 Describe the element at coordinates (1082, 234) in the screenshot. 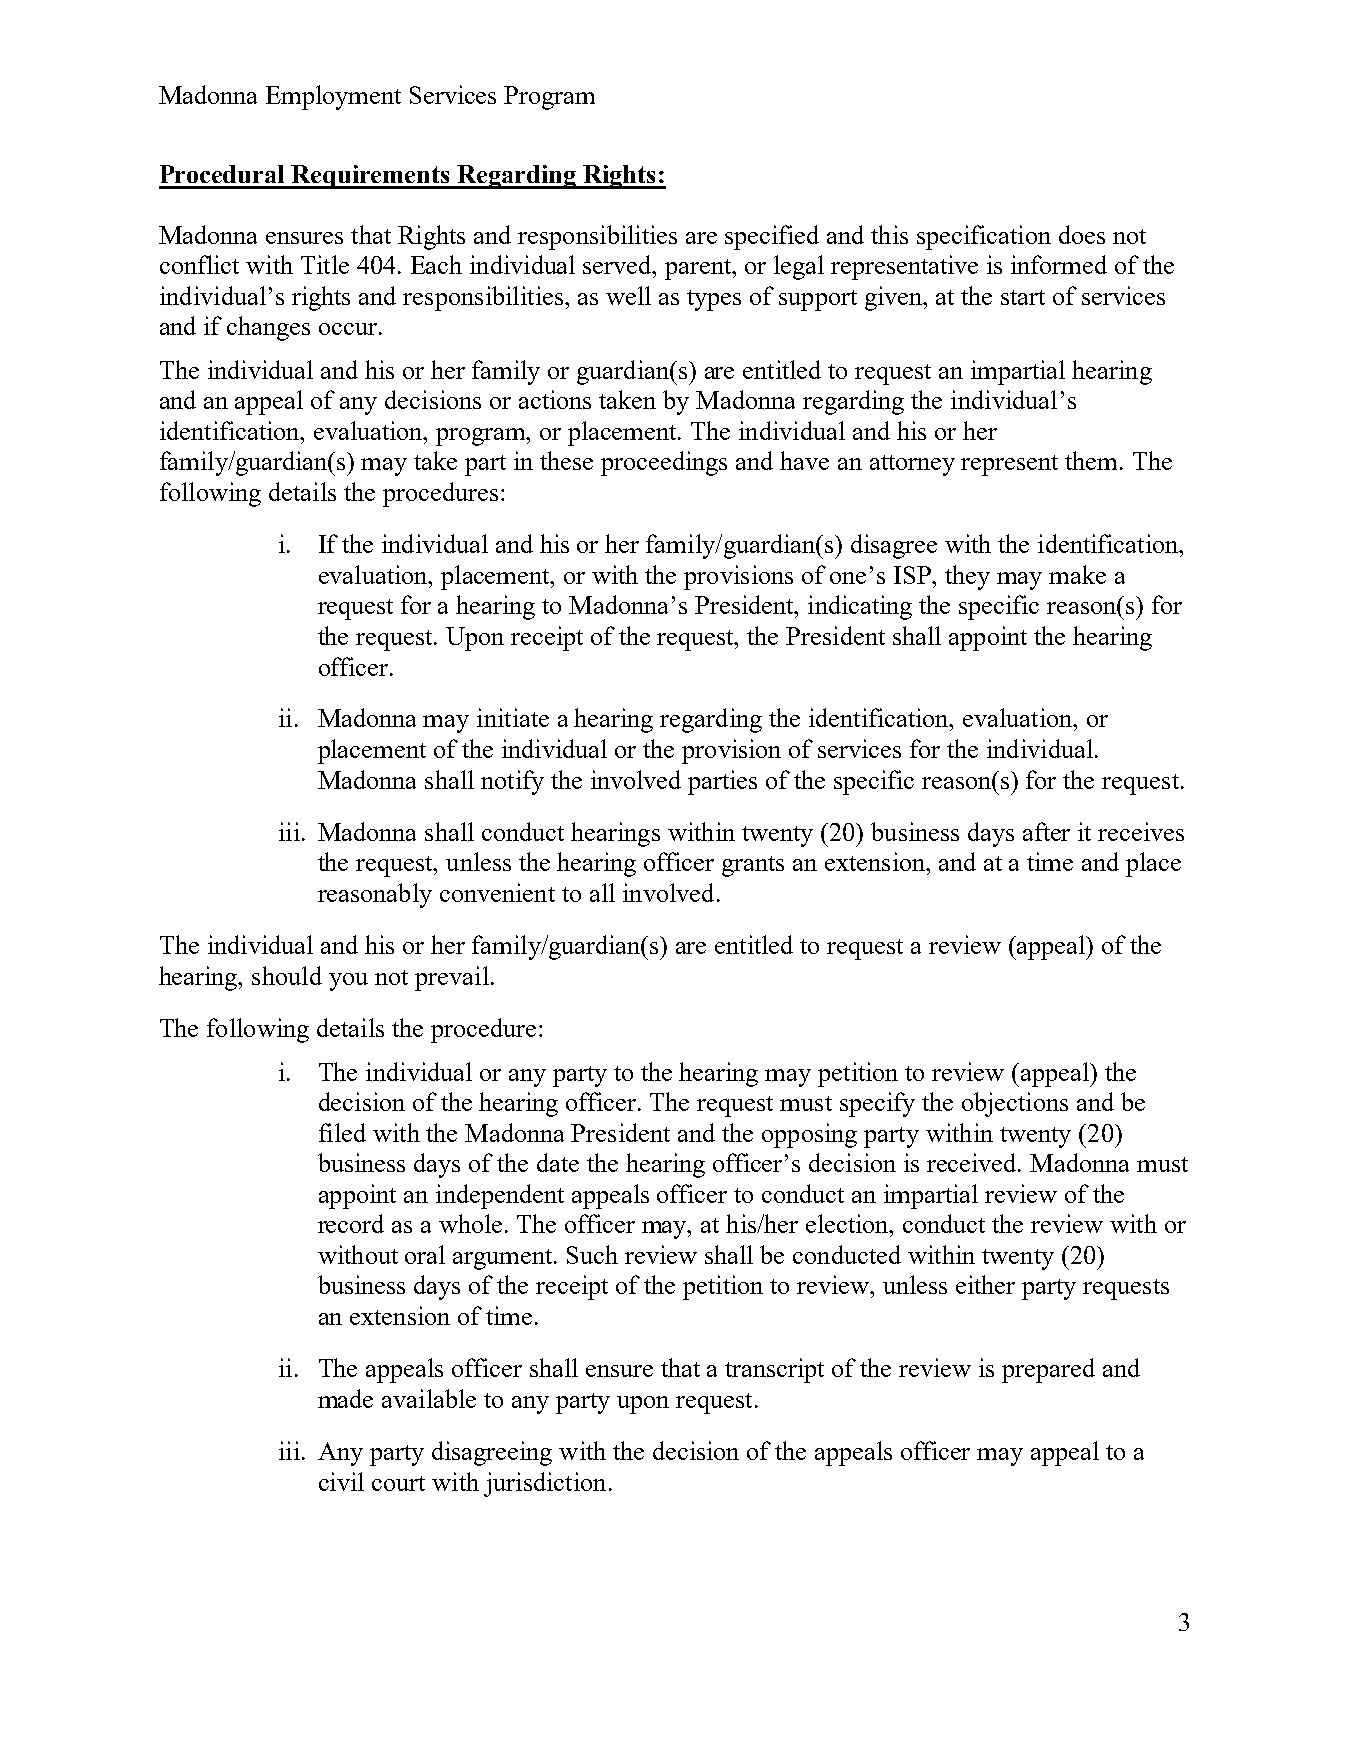

I see `does` at that location.
